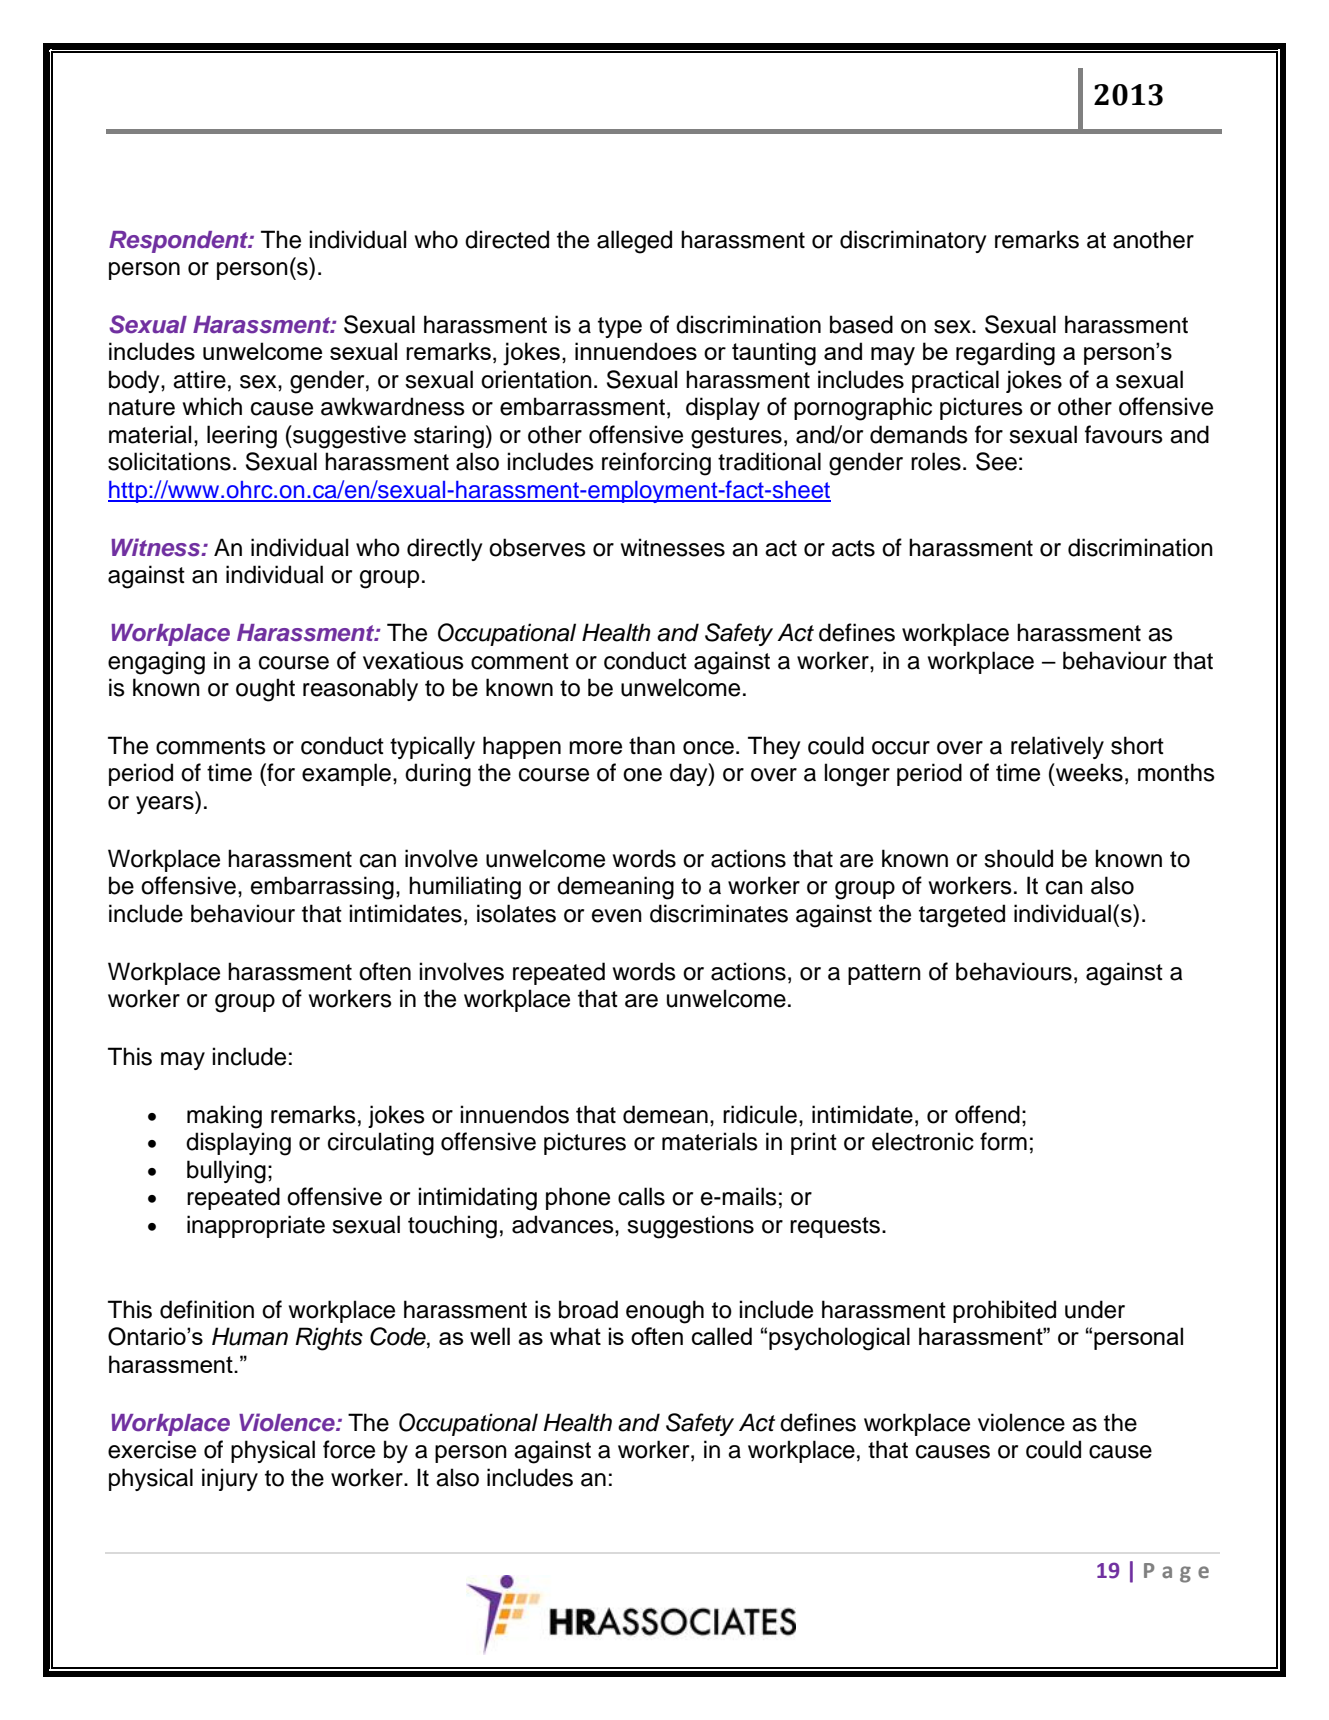  I want to click on Respondent, so click(179, 242).
